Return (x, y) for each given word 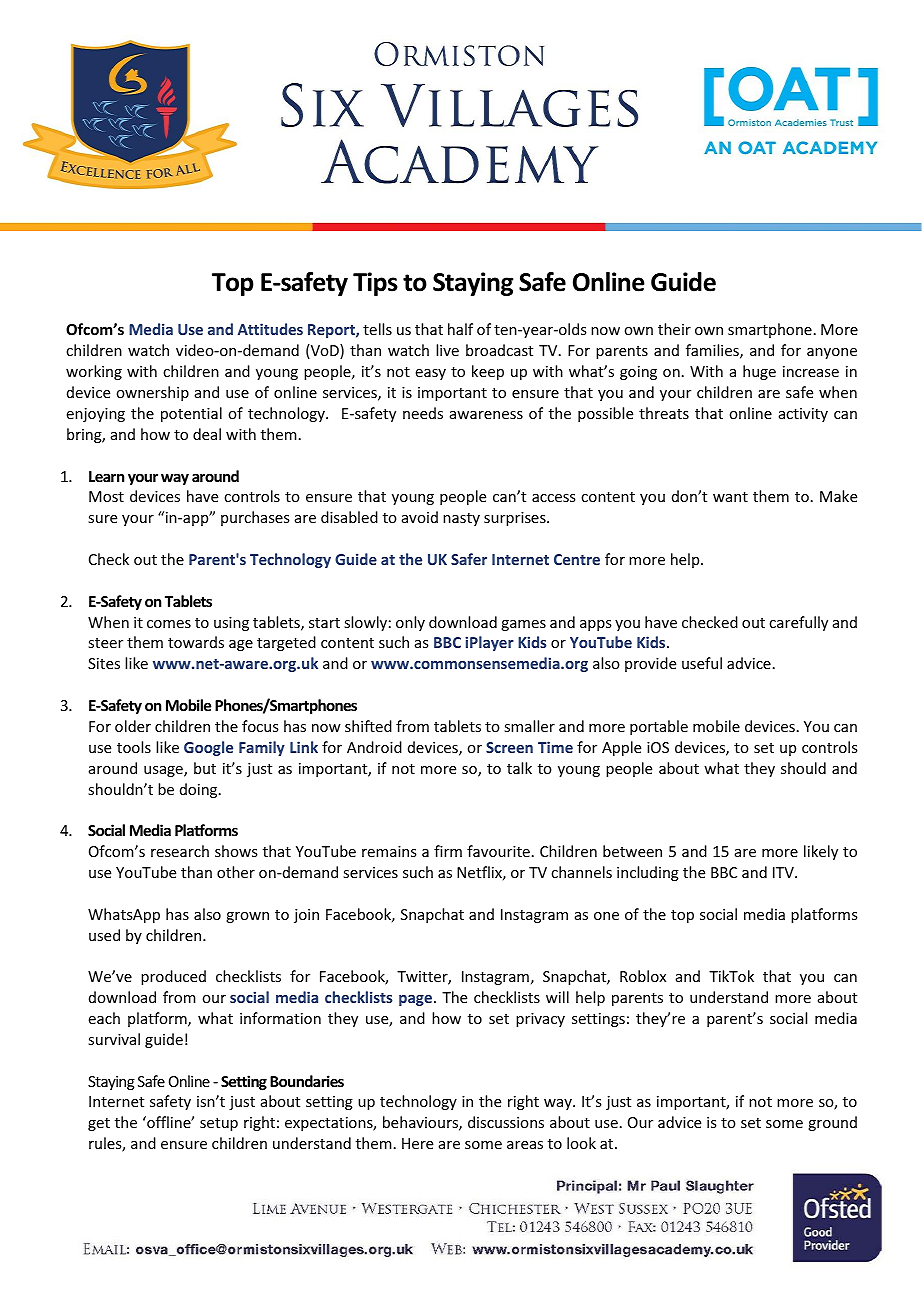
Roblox (643, 976)
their (674, 329)
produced (173, 977)
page (415, 1000)
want (730, 497)
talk (519, 768)
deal (207, 434)
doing (200, 790)
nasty (461, 519)
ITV (784, 872)
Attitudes (270, 329)
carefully (798, 623)
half (460, 329)
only (410, 623)
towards (196, 642)
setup (219, 1124)
